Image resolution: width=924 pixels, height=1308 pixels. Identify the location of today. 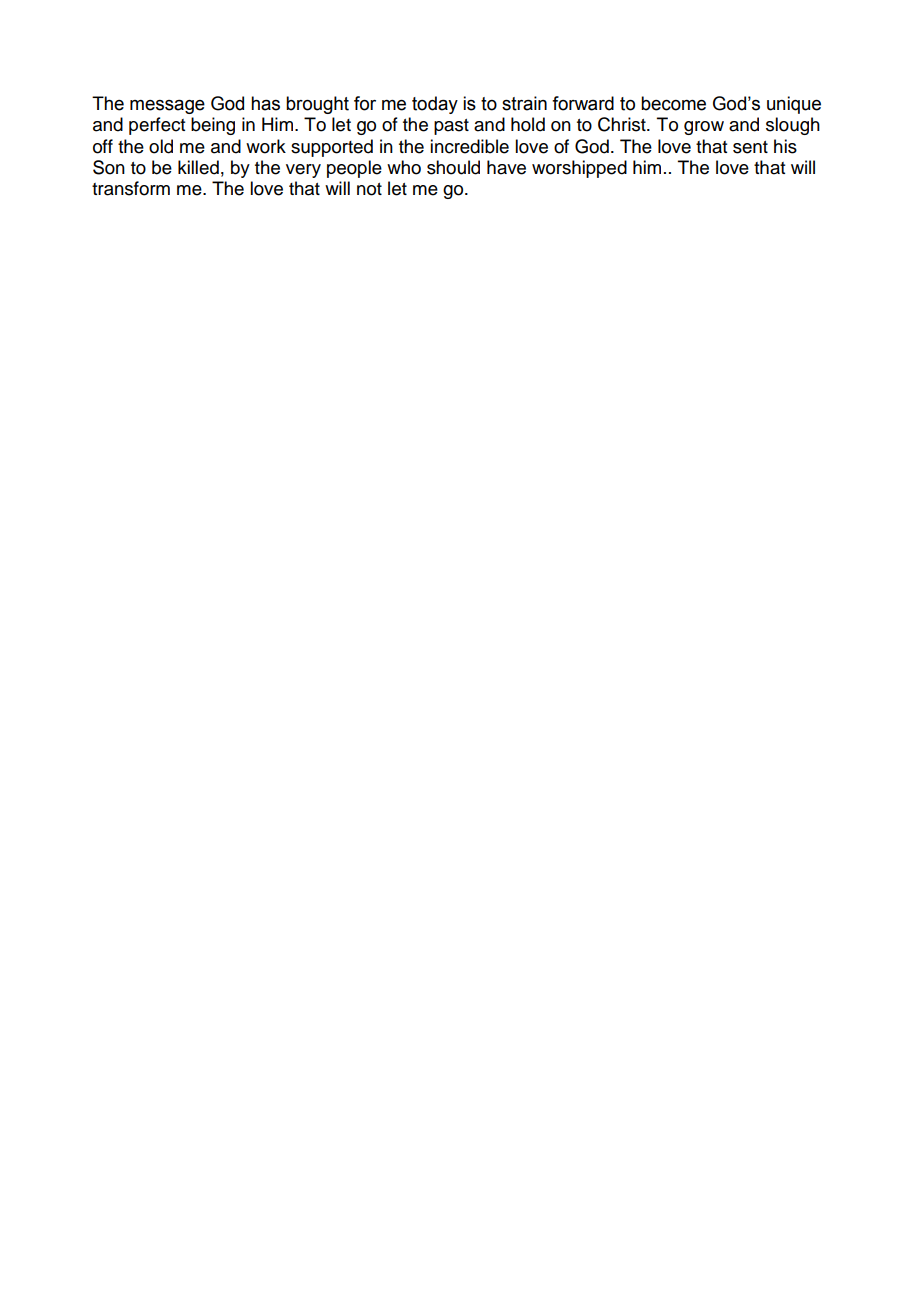
(435, 105).
